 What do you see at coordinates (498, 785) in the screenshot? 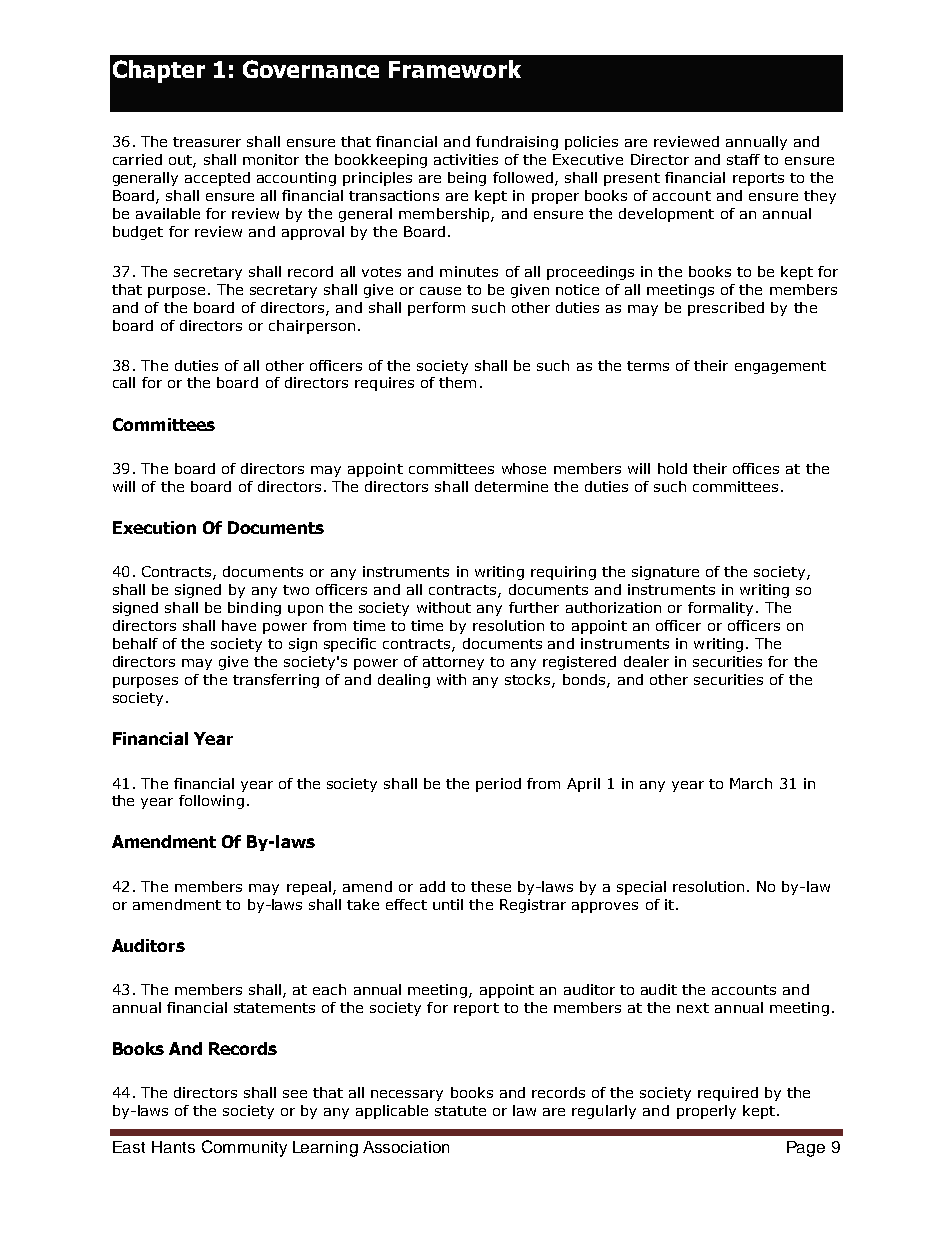
I see `period` at bounding box center [498, 785].
